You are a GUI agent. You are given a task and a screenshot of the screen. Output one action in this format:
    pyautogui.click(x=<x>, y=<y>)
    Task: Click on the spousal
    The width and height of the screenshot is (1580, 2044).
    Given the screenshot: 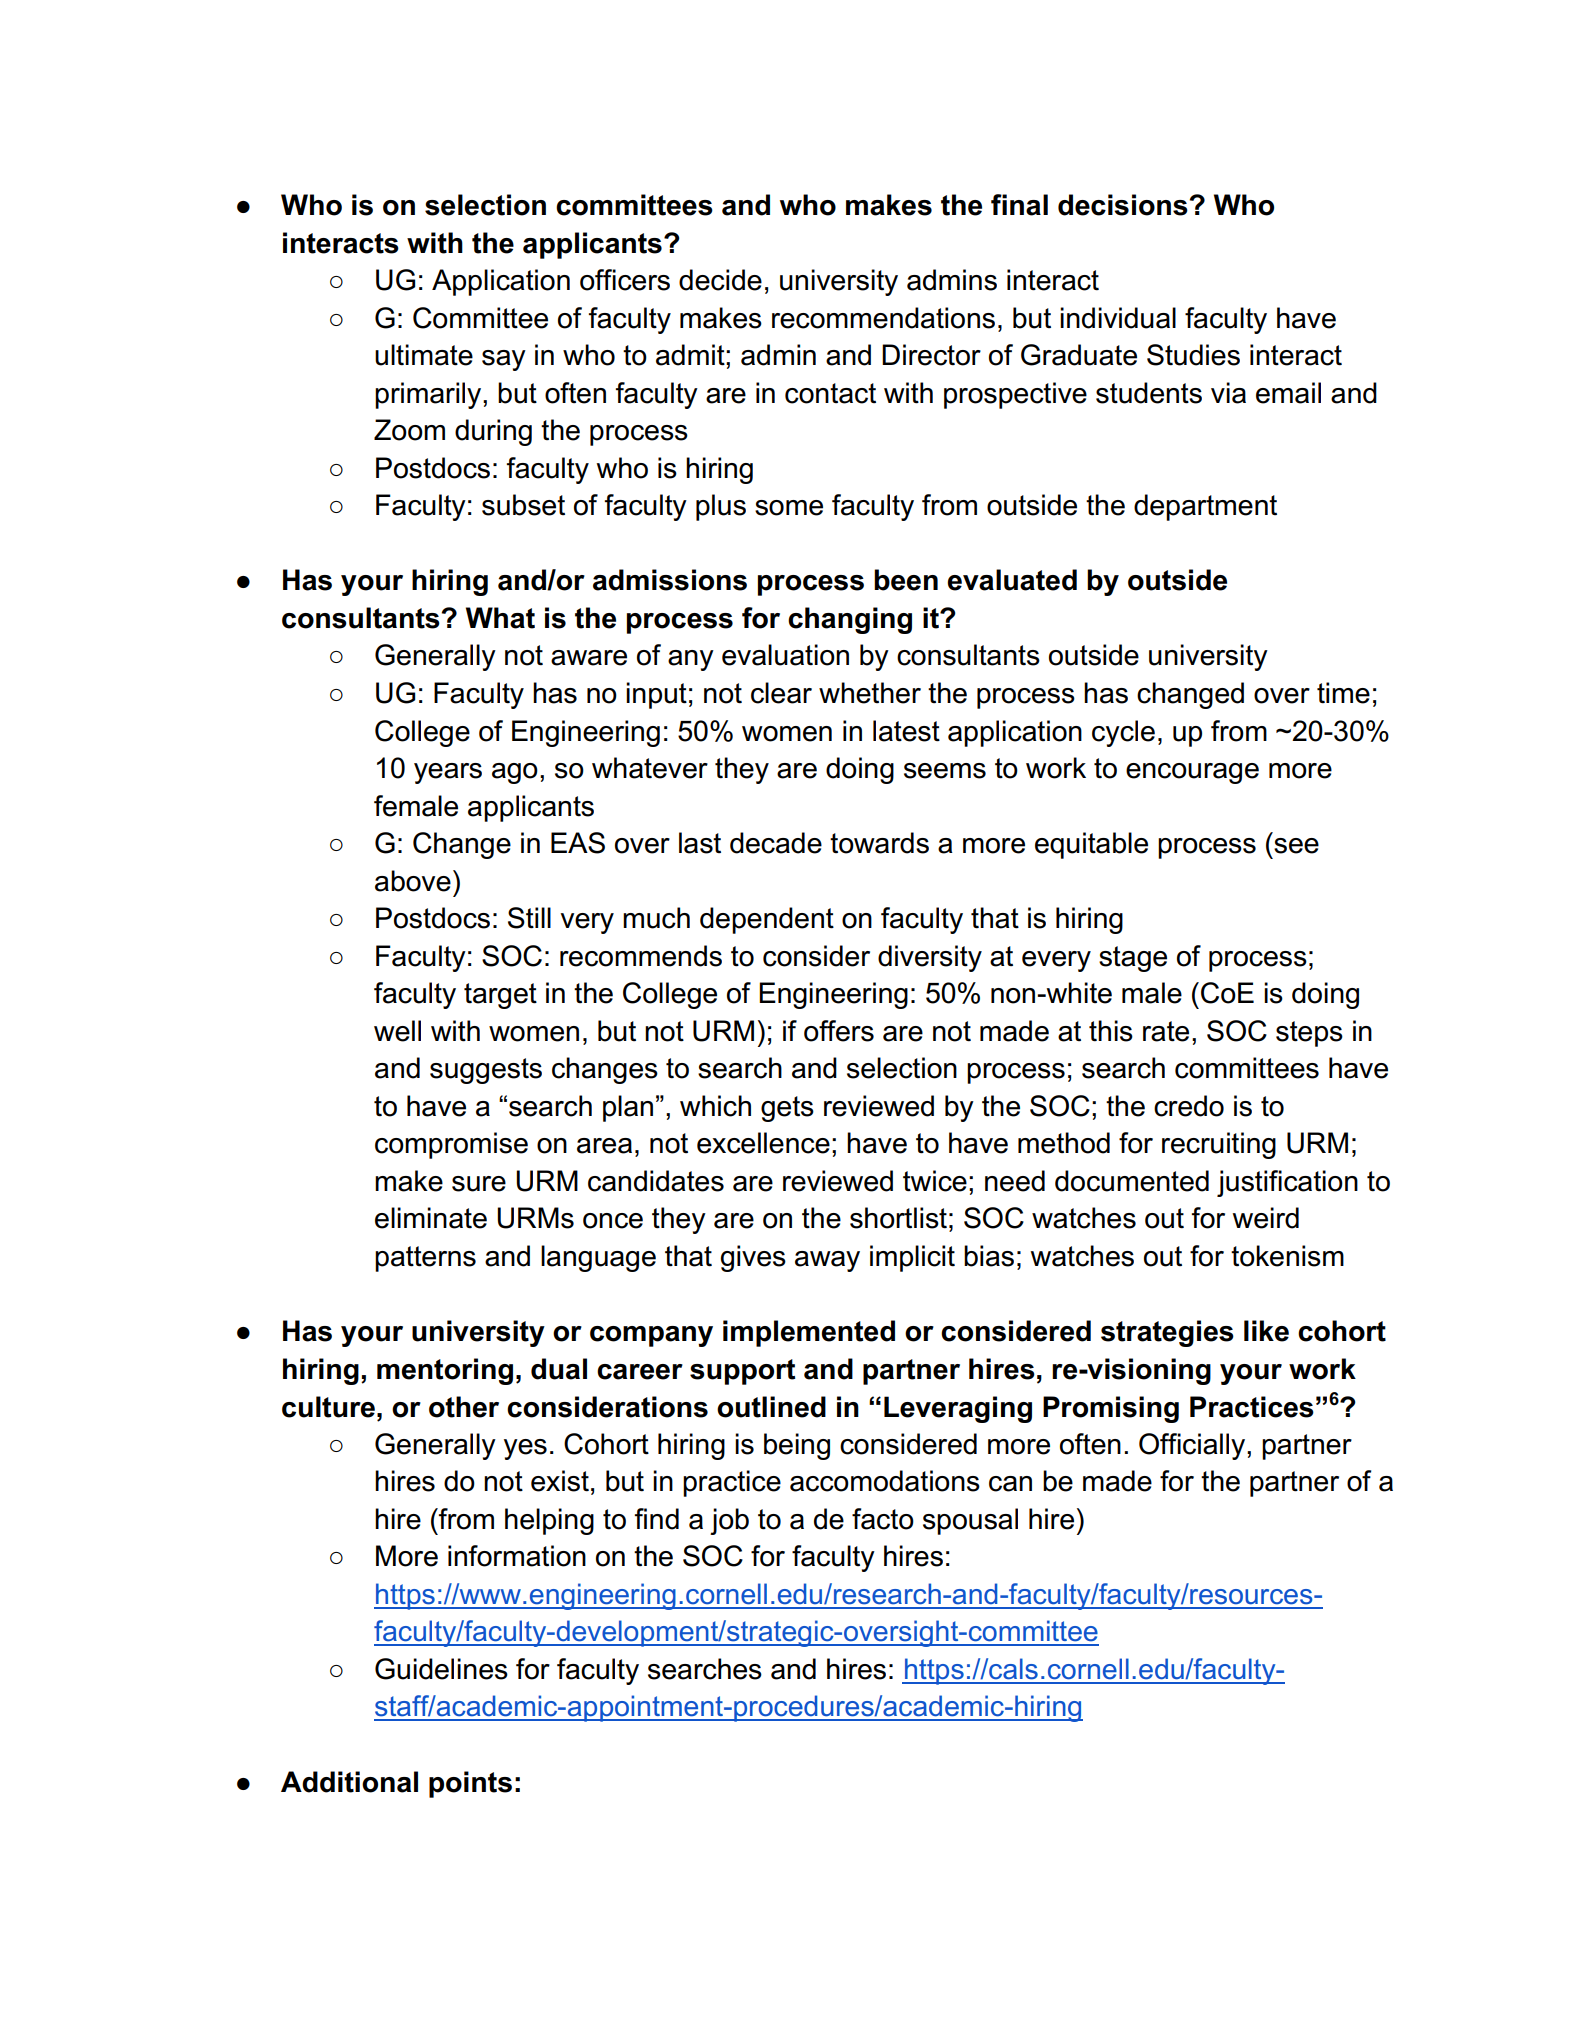 What is the action you would take?
    pyautogui.click(x=970, y=1521)
